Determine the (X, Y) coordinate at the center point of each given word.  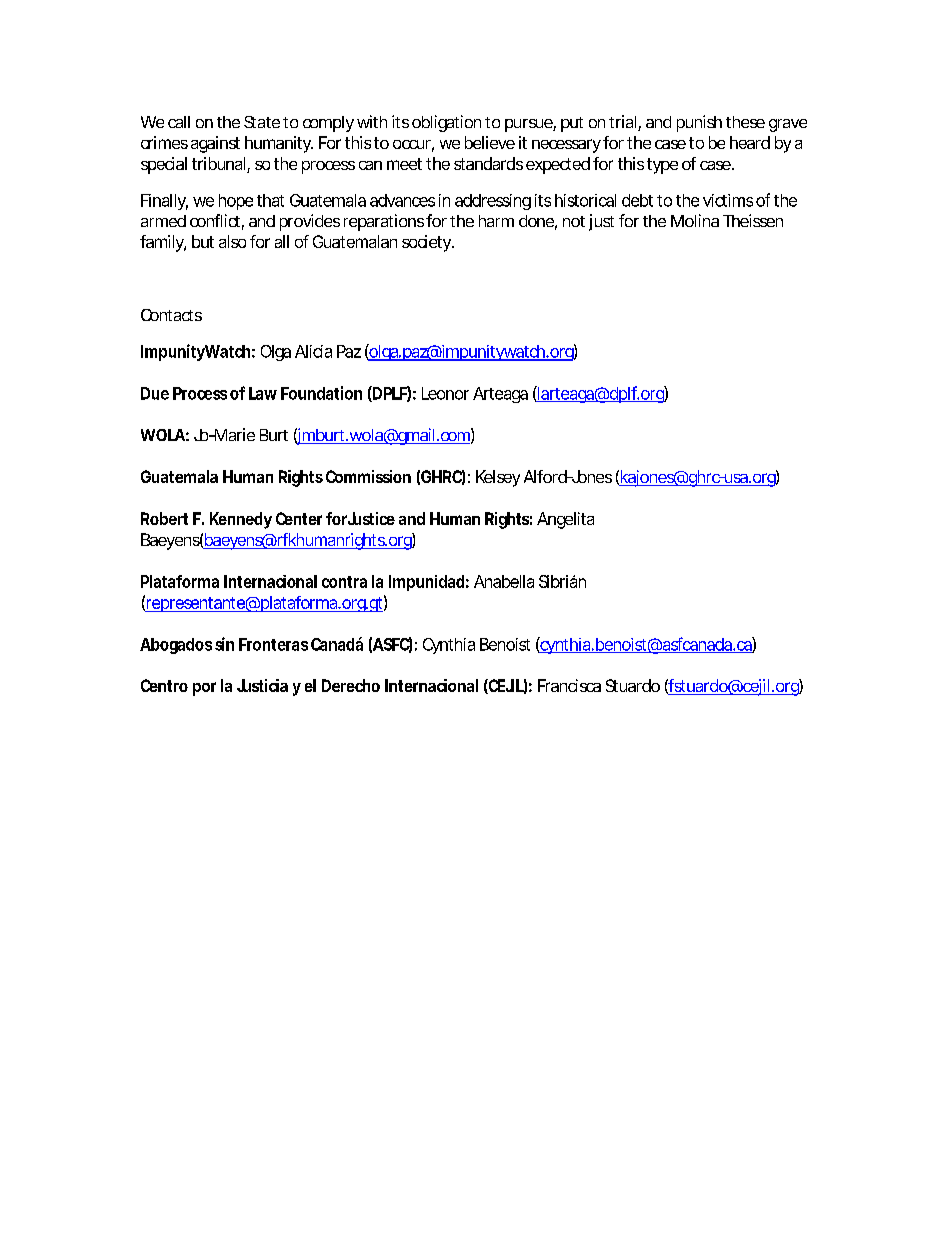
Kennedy (241, 520)
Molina (695, 220)
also (232, 241)
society (427, 243)
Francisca (569, 685)
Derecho (351, 685)
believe (490, 142)
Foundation (321, 393)
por (204, 689)
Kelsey (498, 478)
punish (699, 123)
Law (263, 393)
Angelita (565, 520)
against (215, 144)
